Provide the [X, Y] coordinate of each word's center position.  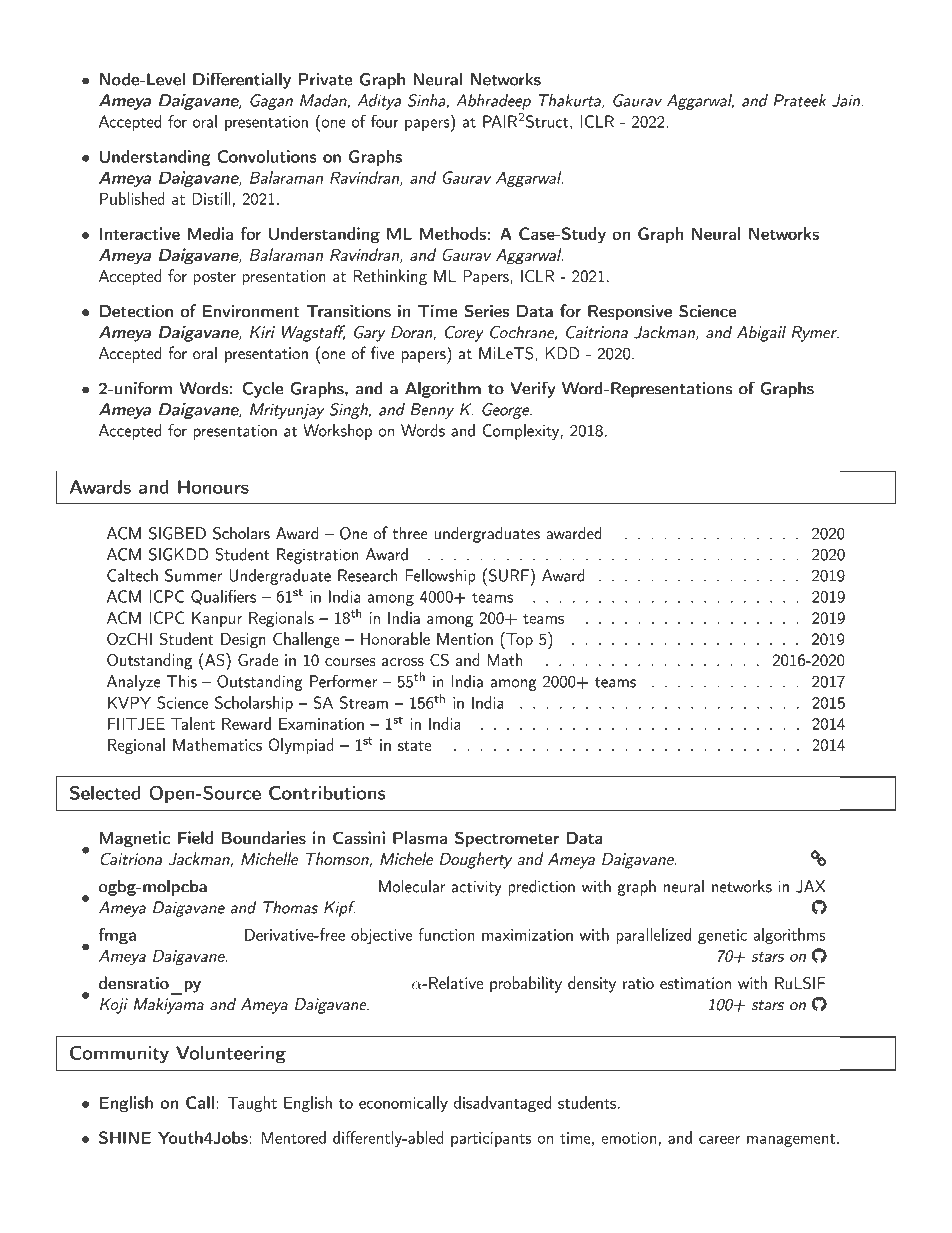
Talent [193, 723]
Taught [252, 1104]
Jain [846, 100]
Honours [213, 487]
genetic [722, 936]
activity [476, 888]
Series [487, 311]
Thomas [290, 907]
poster [214, 279]
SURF [507, 575]
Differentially [242, 80]
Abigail [761, 334]
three [410, 533]
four [384, 121]
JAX [810, 886]
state [414, 746]
